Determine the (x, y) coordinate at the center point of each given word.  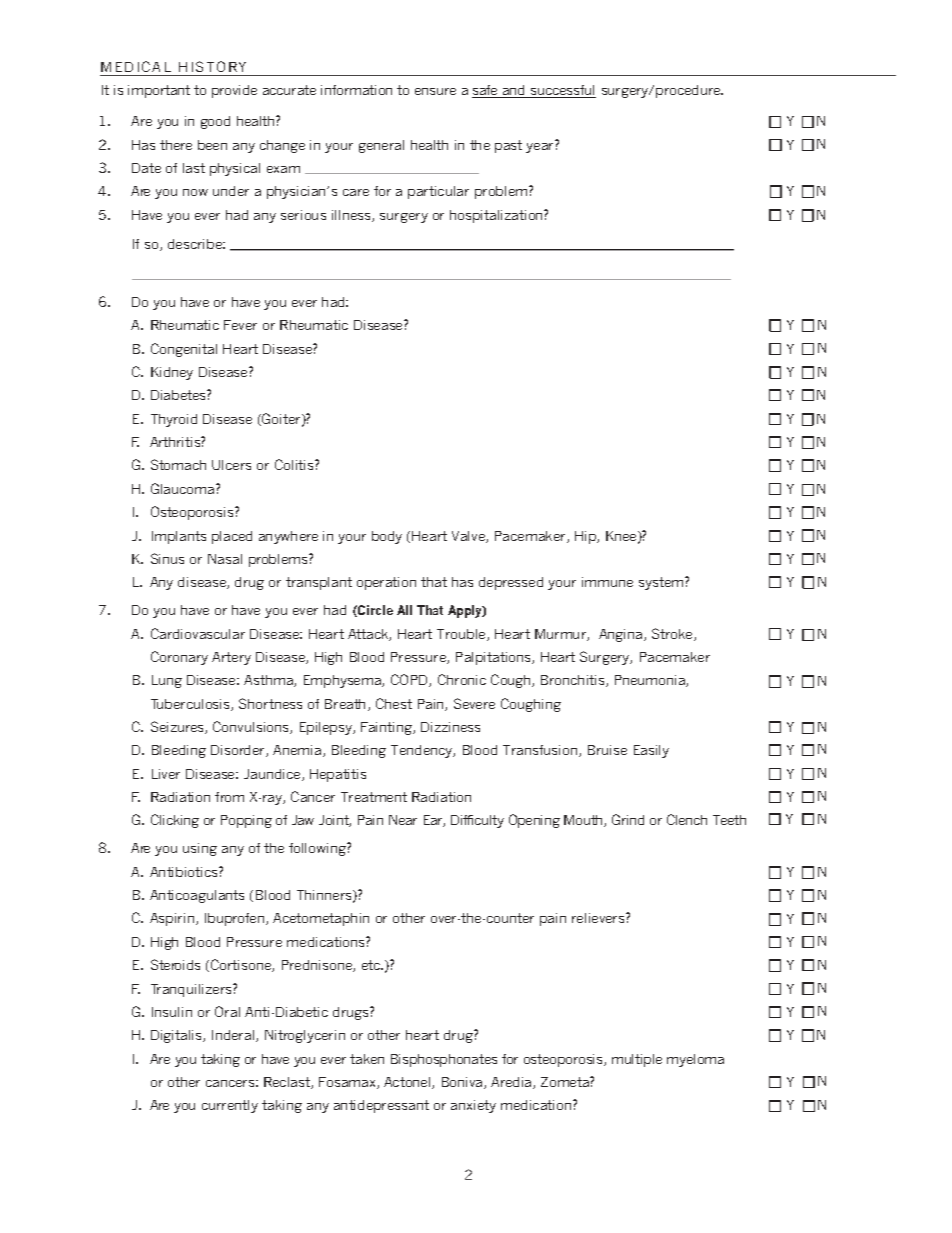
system (662, 583)
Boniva (463, 1083)
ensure (435, 91)
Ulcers (231, 465)
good (215, 122)
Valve (469, 537)
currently (230, 1106)
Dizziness (450, 727)
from (229, 797)
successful (562, 91)
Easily (651, 751)
